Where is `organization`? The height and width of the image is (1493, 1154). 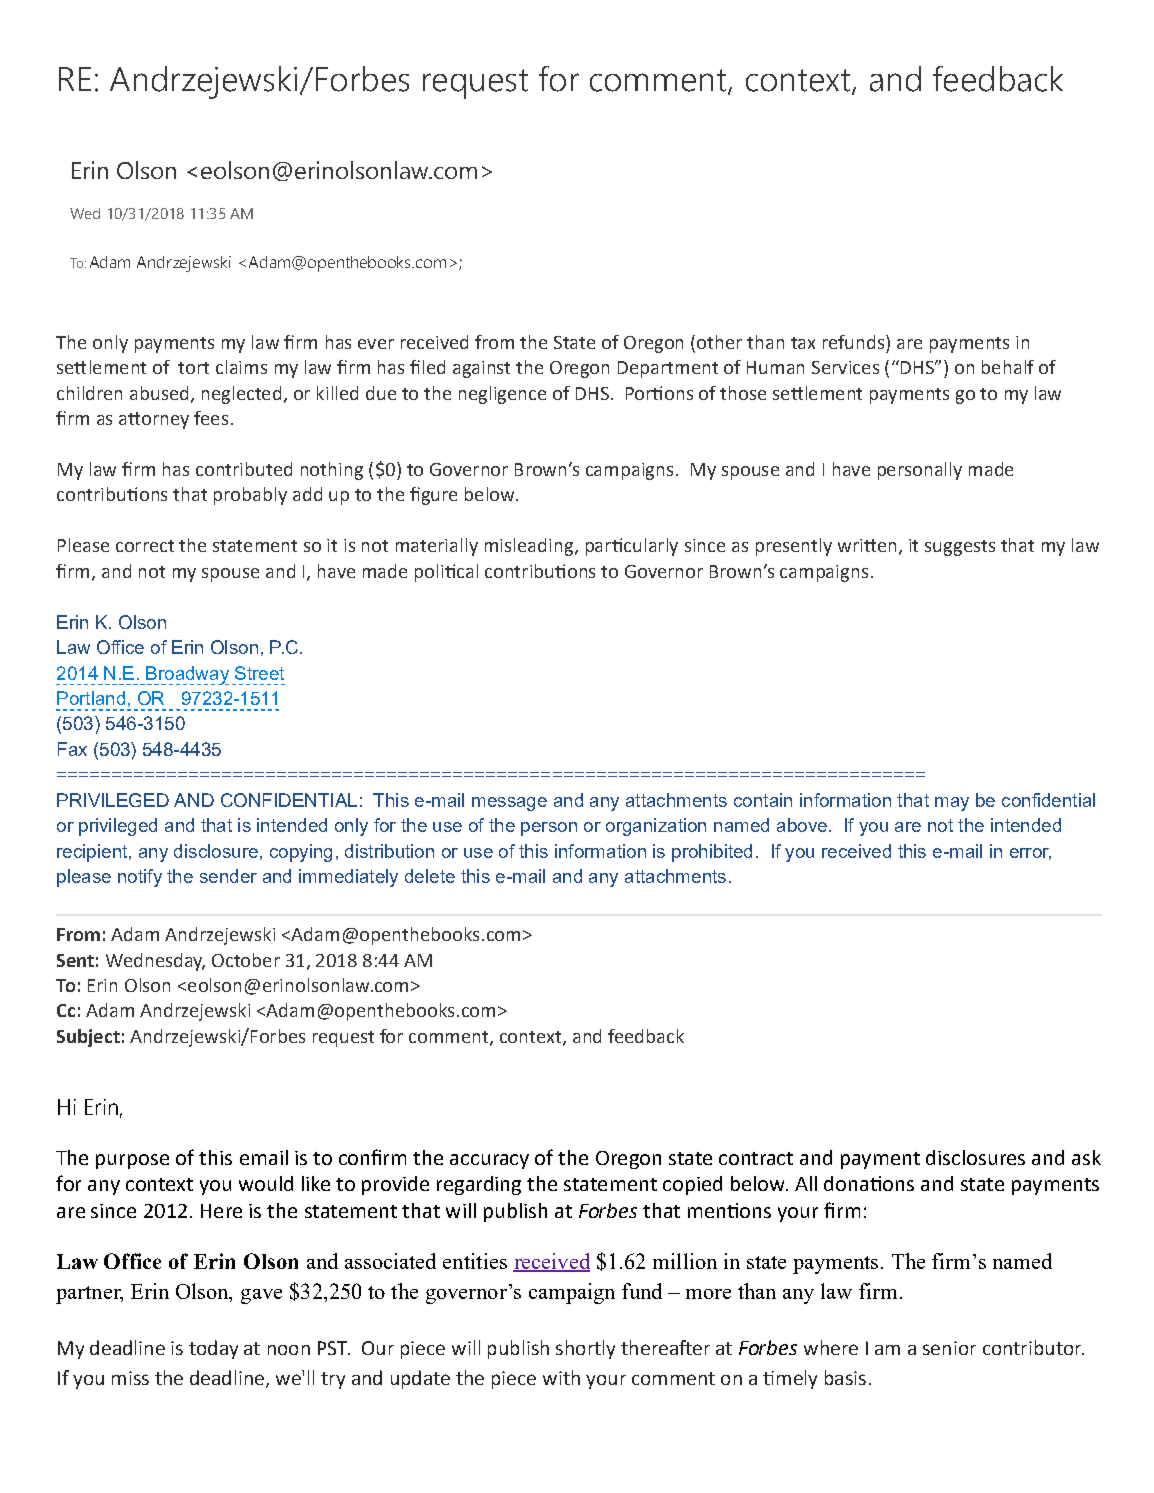 organization is located at coordinates (656, 827).
